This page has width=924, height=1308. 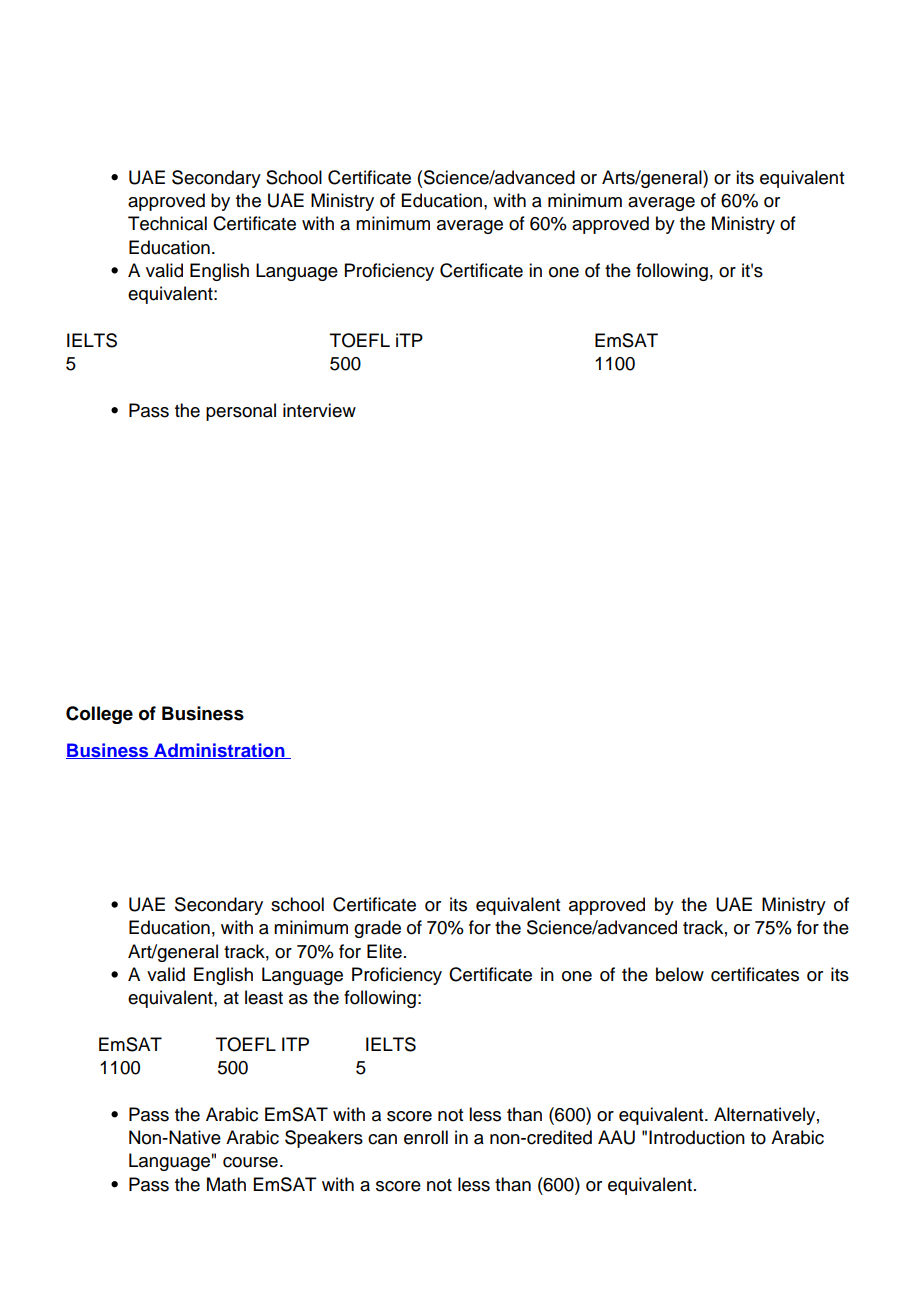 What do you see at coordinates (616, 1137) in the page?
I see `AAU` at bounding box center [616, 1137].
